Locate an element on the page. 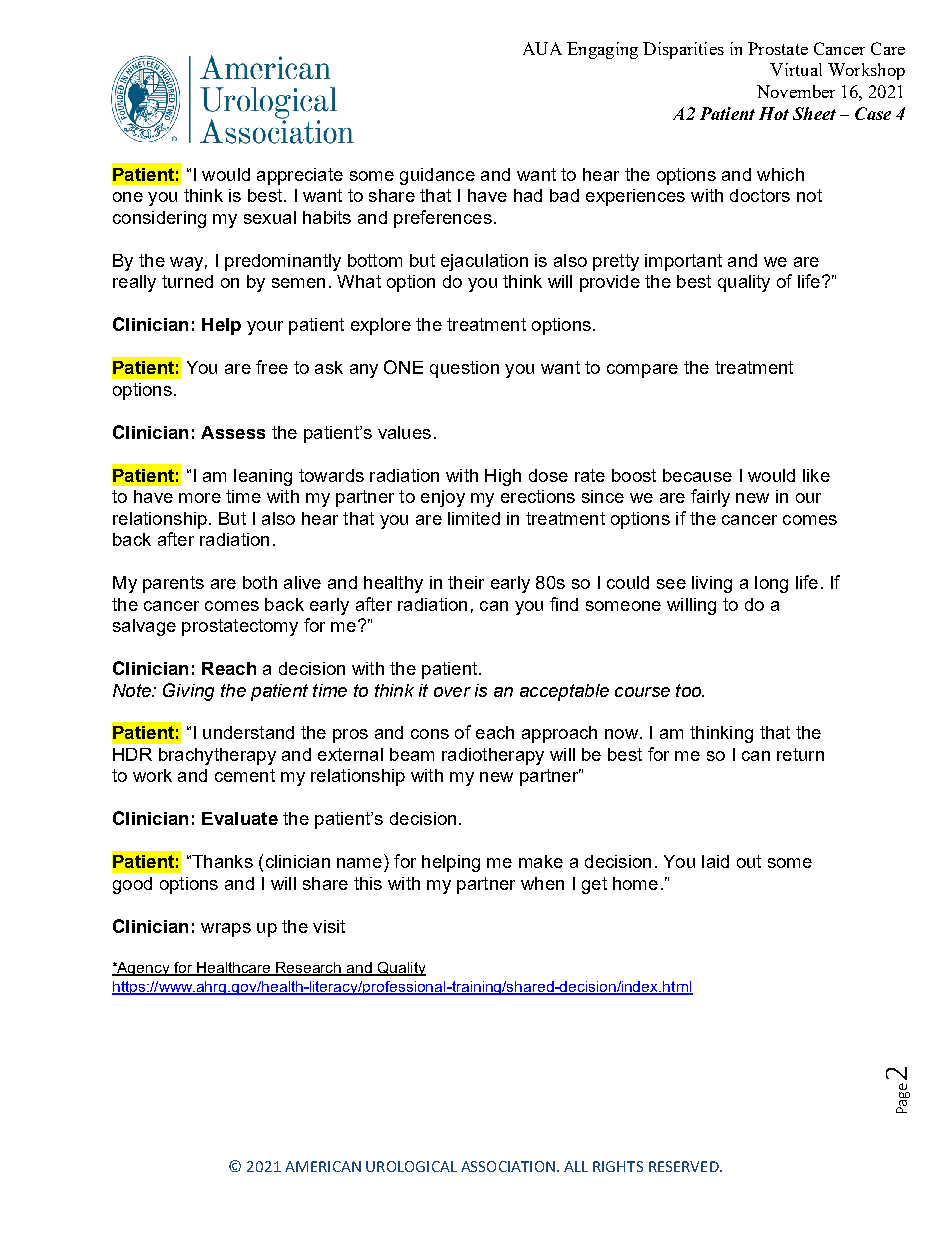 The width and height of the image is (952, 1233). return is located at coordinates (800, 754).
